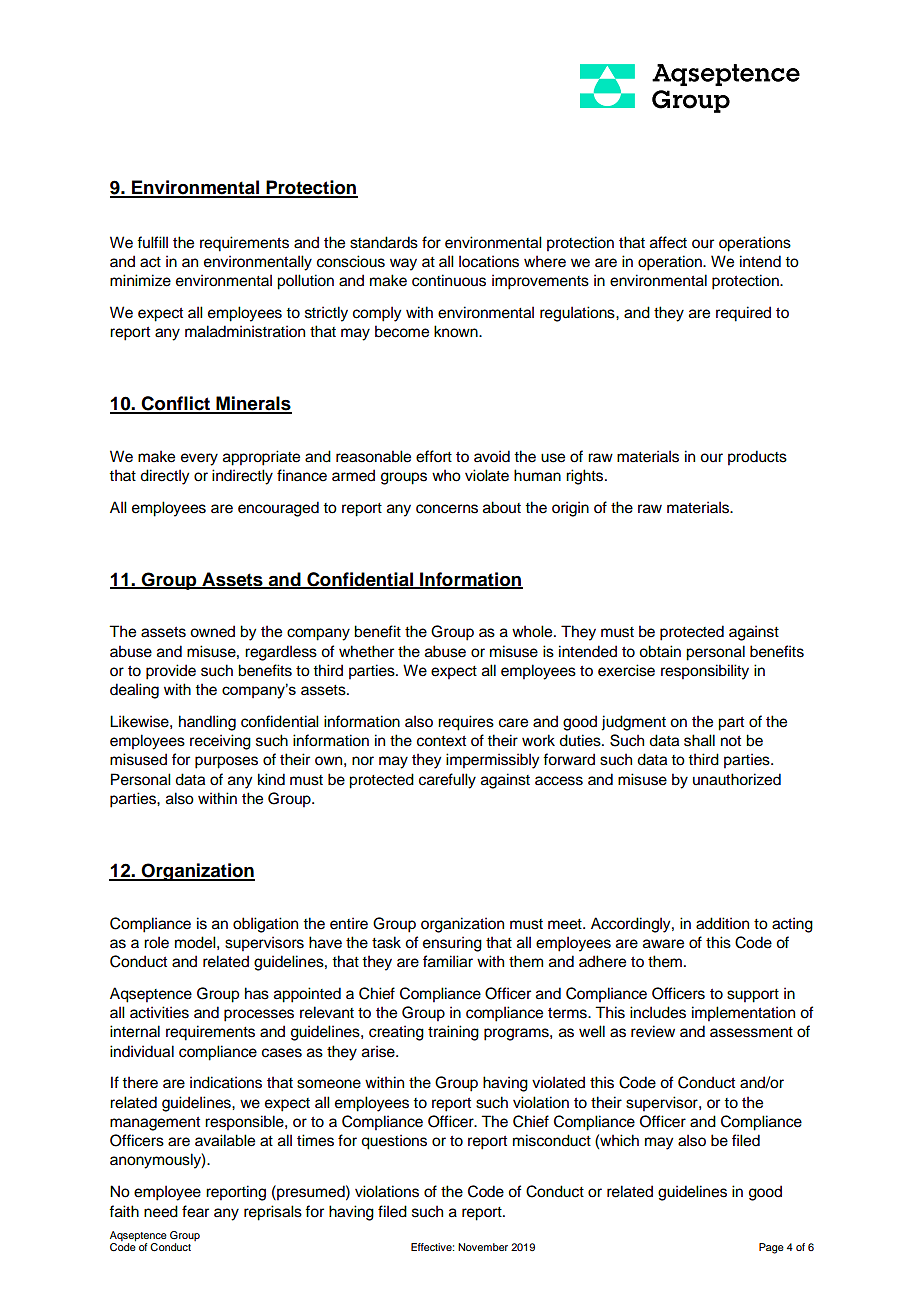  What do you see at coordinates (660, 651) in the screenshot?
I see `obtain` at bounding box center [660, 651].
